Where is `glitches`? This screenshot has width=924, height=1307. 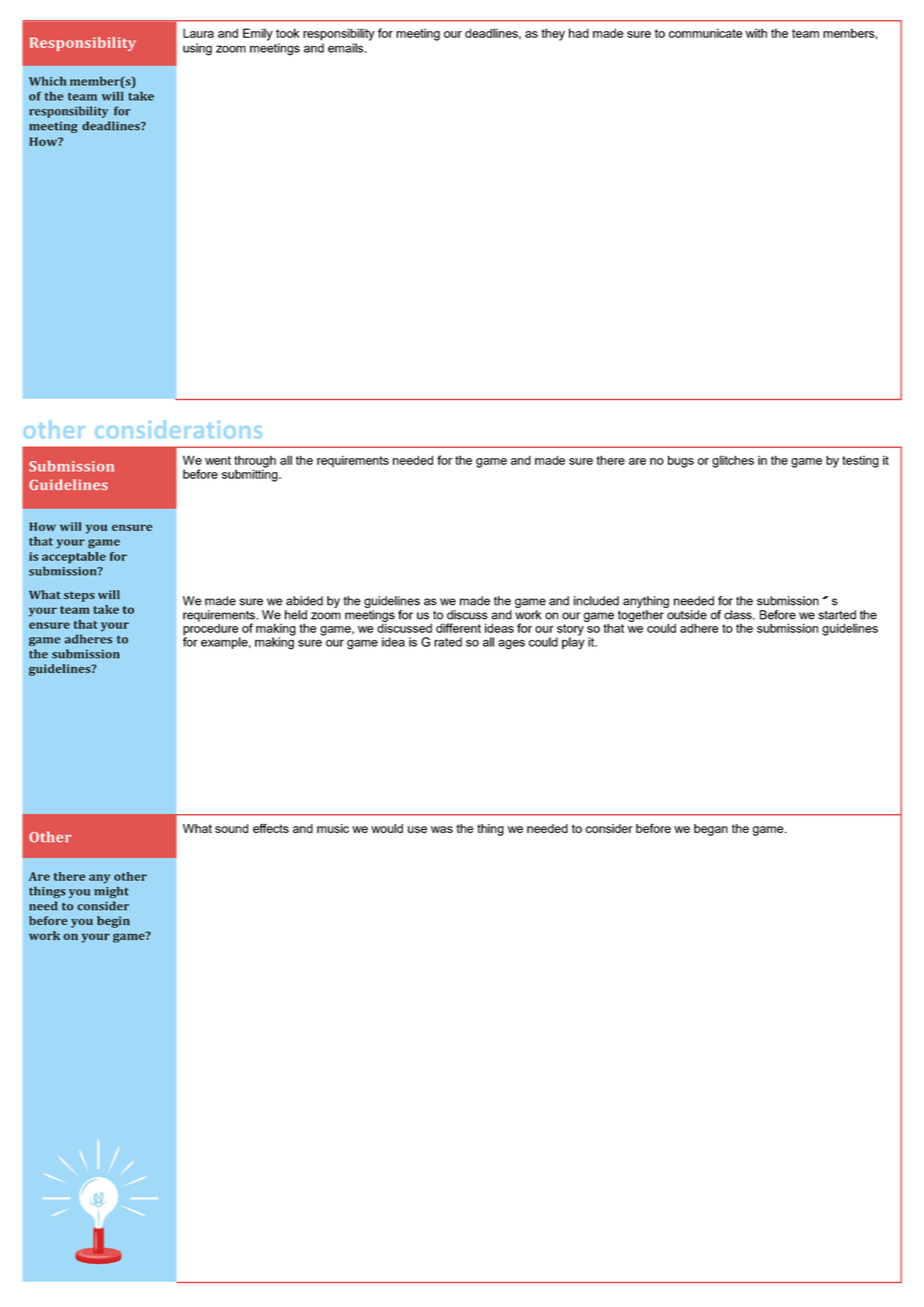
glitches is located at coordinates (733, 461).
